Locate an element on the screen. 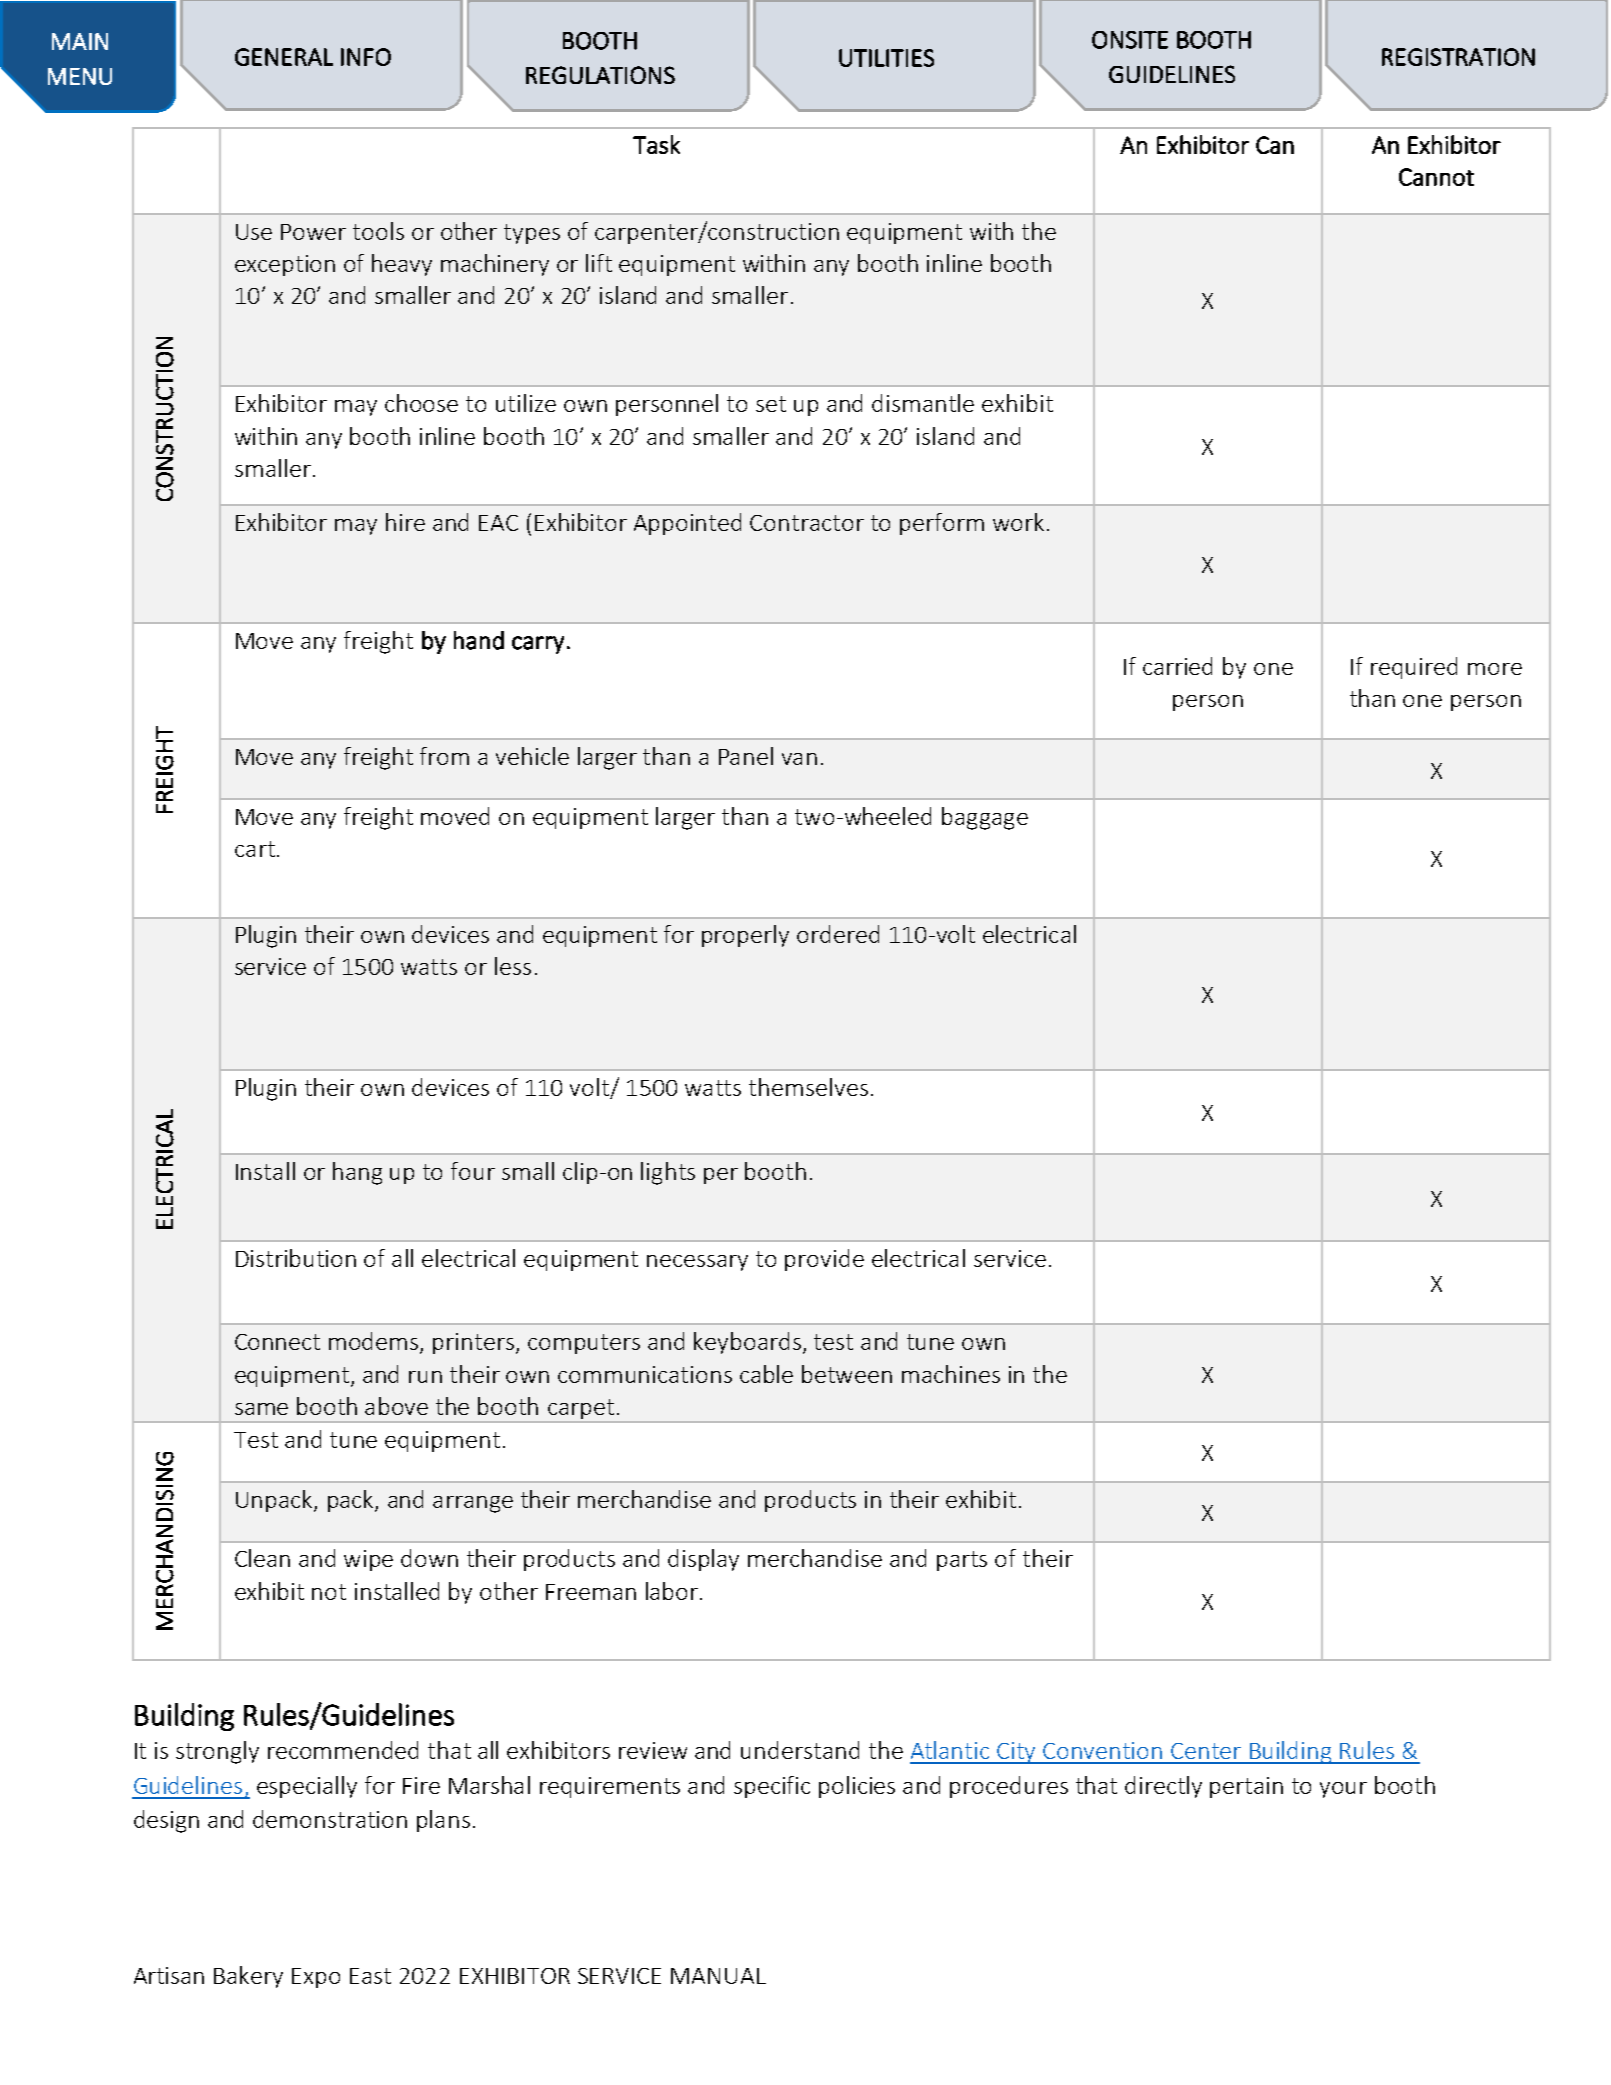 The image size is (1611, 2085). cart is located at coordinates (255, 849).
